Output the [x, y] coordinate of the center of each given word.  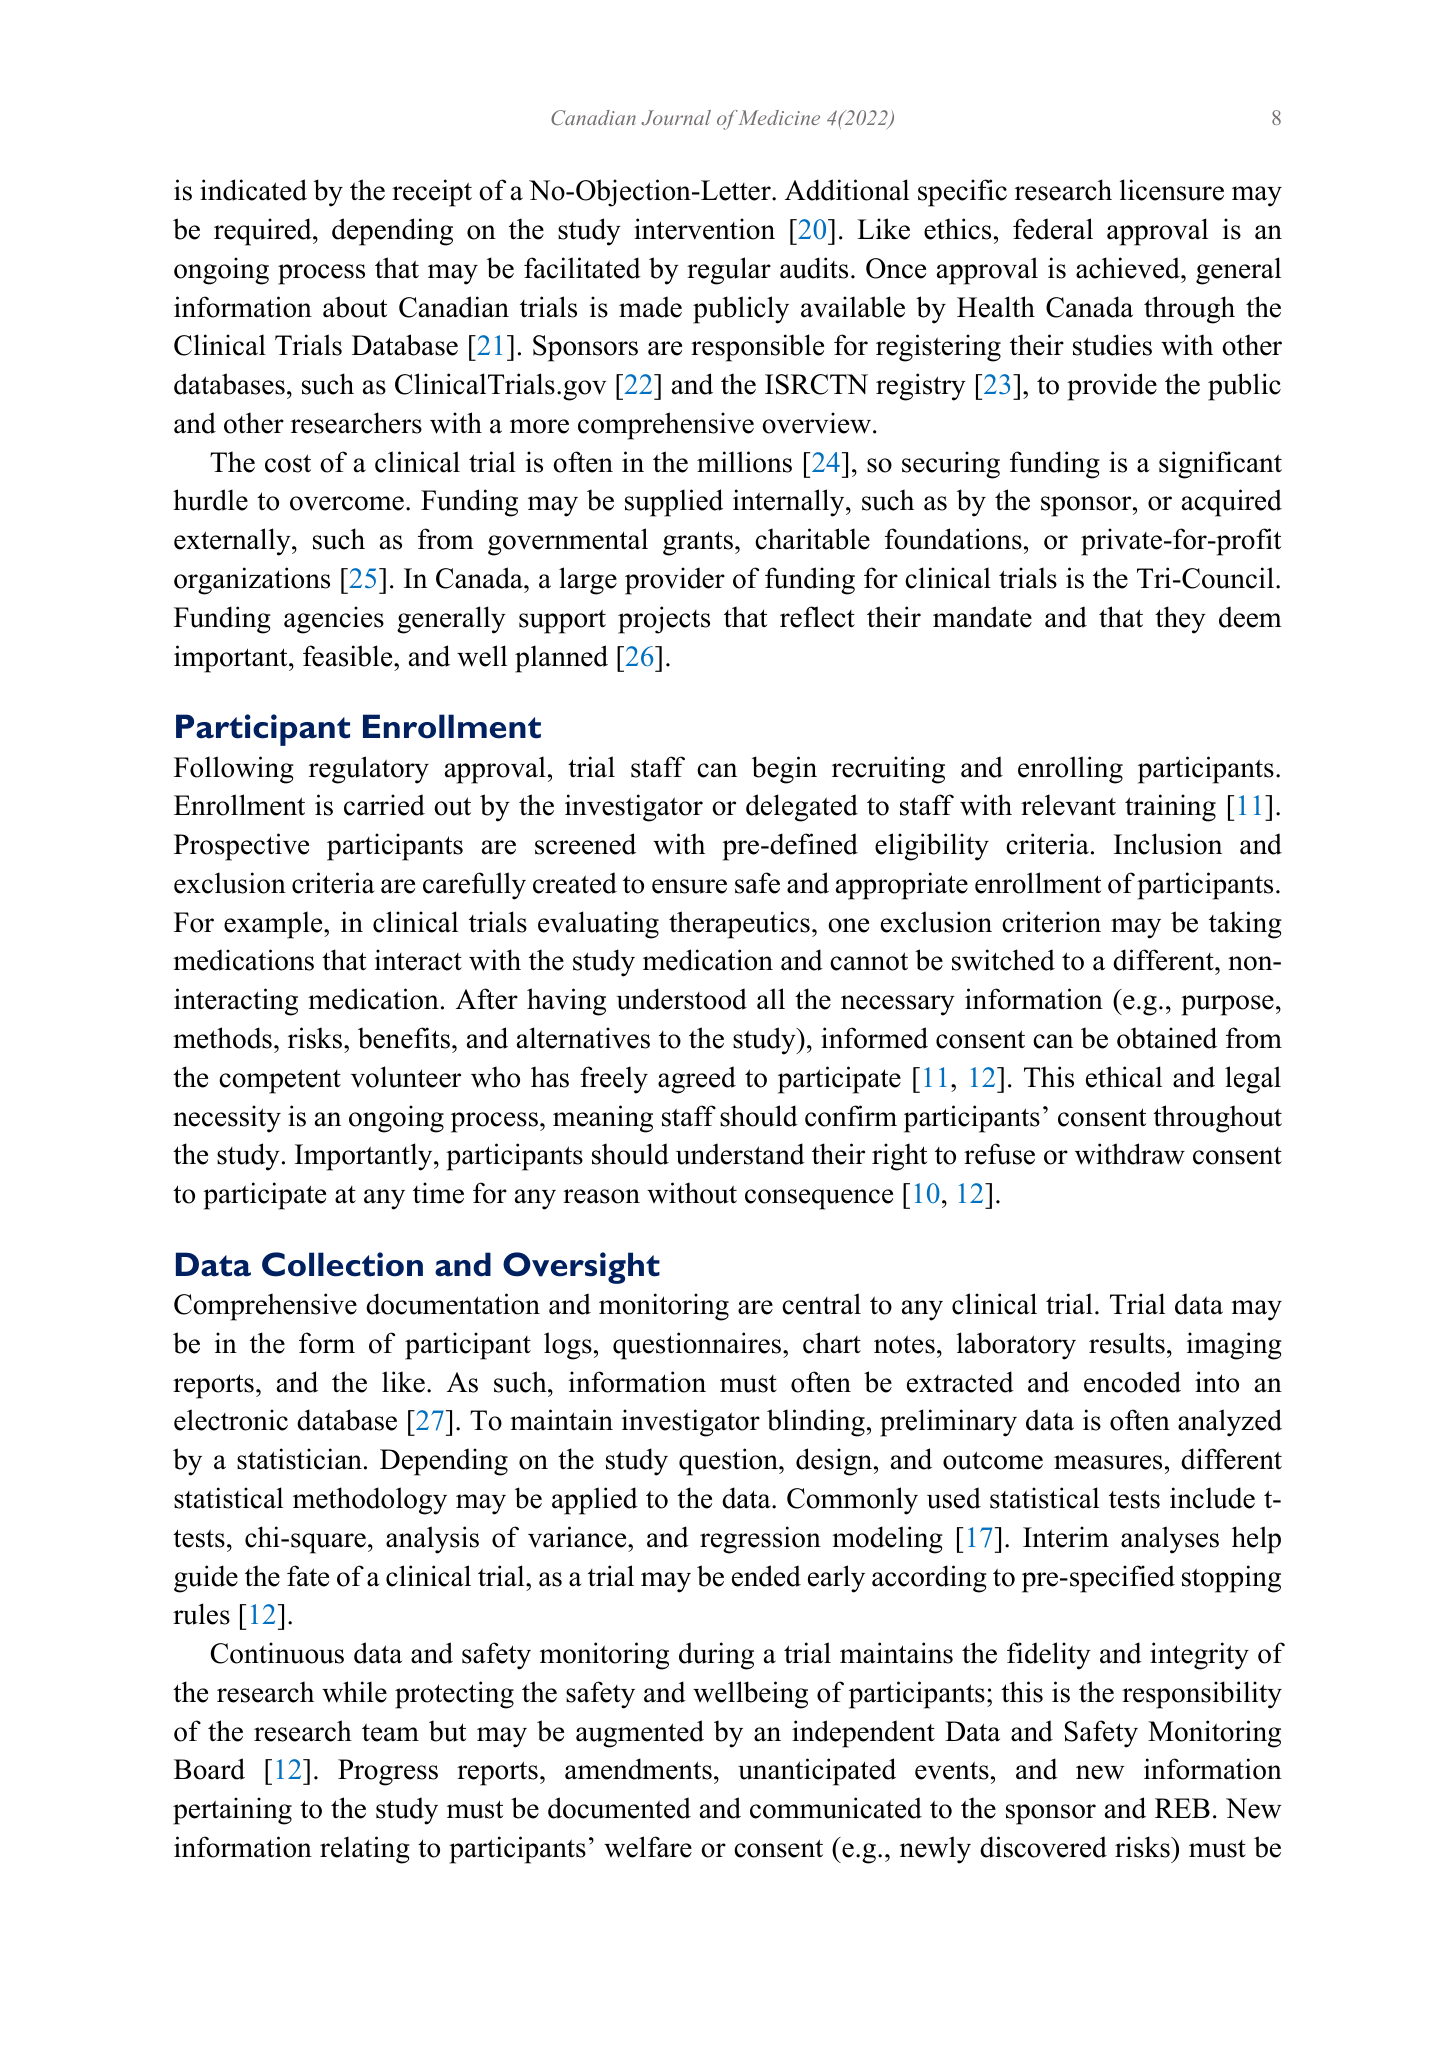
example [274, 925]
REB [1182, 1808]
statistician [299, 1459]
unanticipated [817, 1772]
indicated [253, 190]
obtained [1167, 1038]
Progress [388, 1772]
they [1180, 620]
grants [698, 543]
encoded [1132, 1382]
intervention [704, 229]
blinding [816, 1423]
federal [1053, 229]
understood [681, 999]
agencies [334, 620]
